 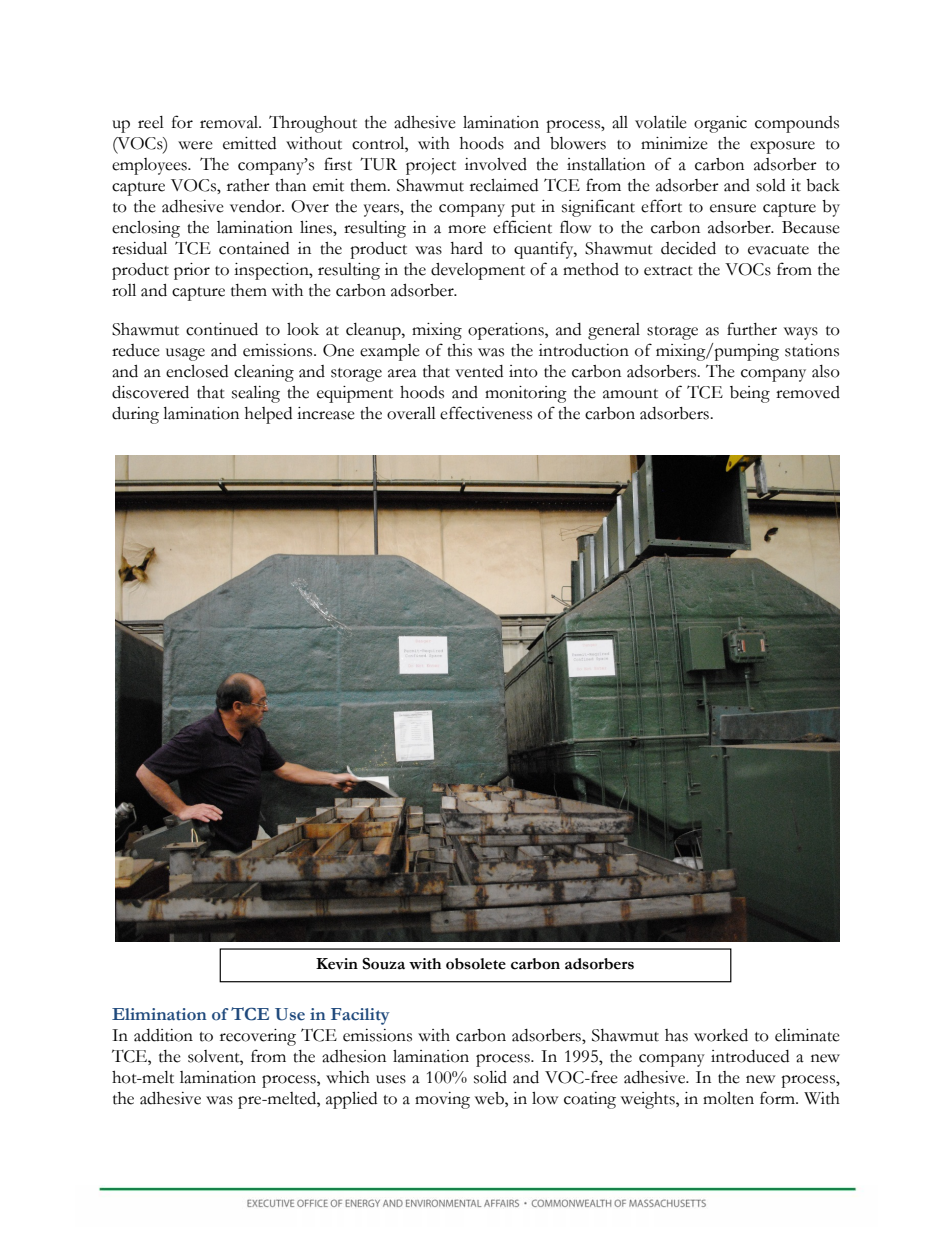 I want to click on involved, so click(x=496, y=164).
